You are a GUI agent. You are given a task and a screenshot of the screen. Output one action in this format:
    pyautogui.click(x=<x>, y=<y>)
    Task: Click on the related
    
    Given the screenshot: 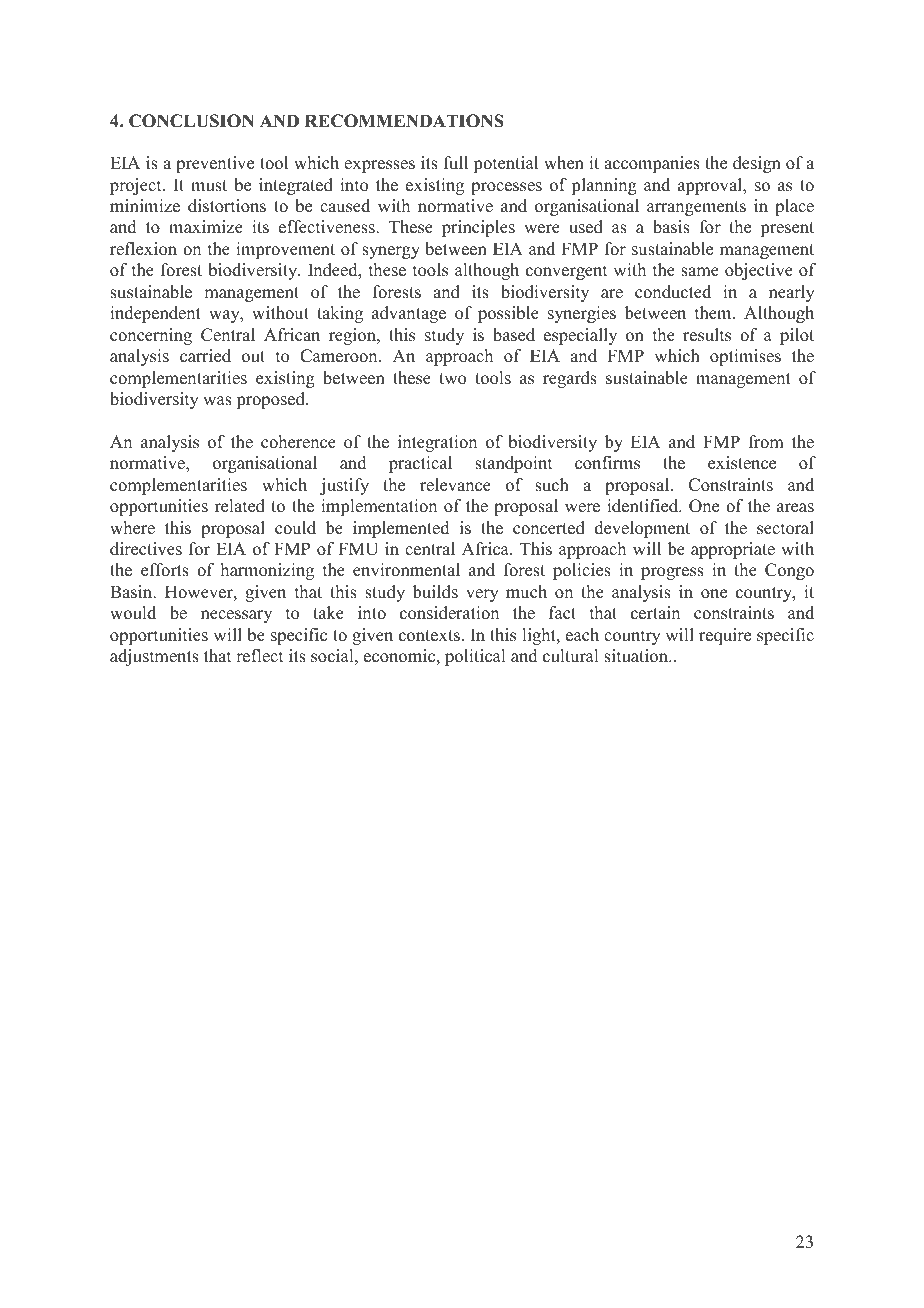 What is the action you would take?
    pyautogui.click(x=240, y=506)
